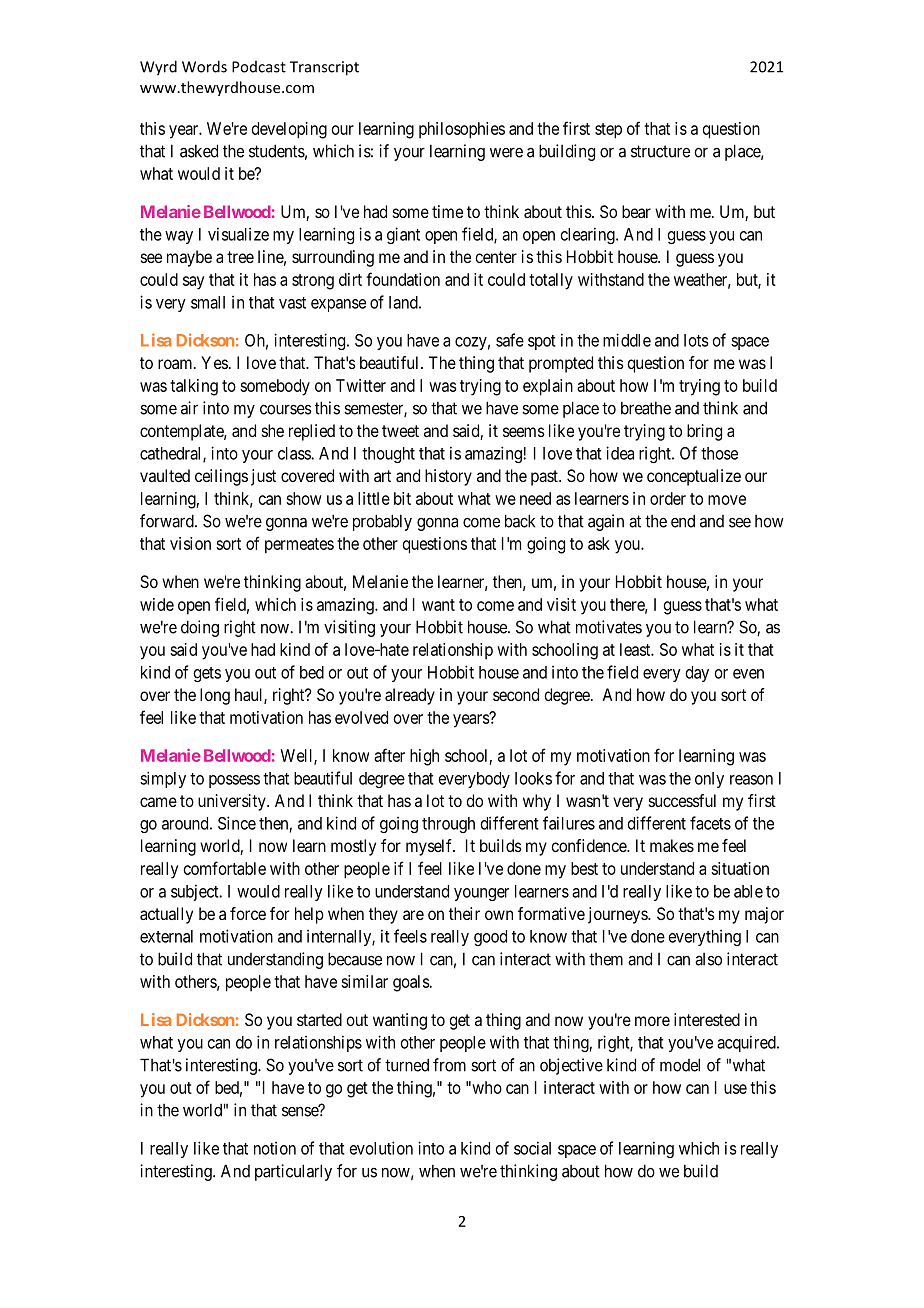 The height and width of the document is (1308, 924). Describe the element at coordinates (204, 66) in the document. I see `Words` at that location.
